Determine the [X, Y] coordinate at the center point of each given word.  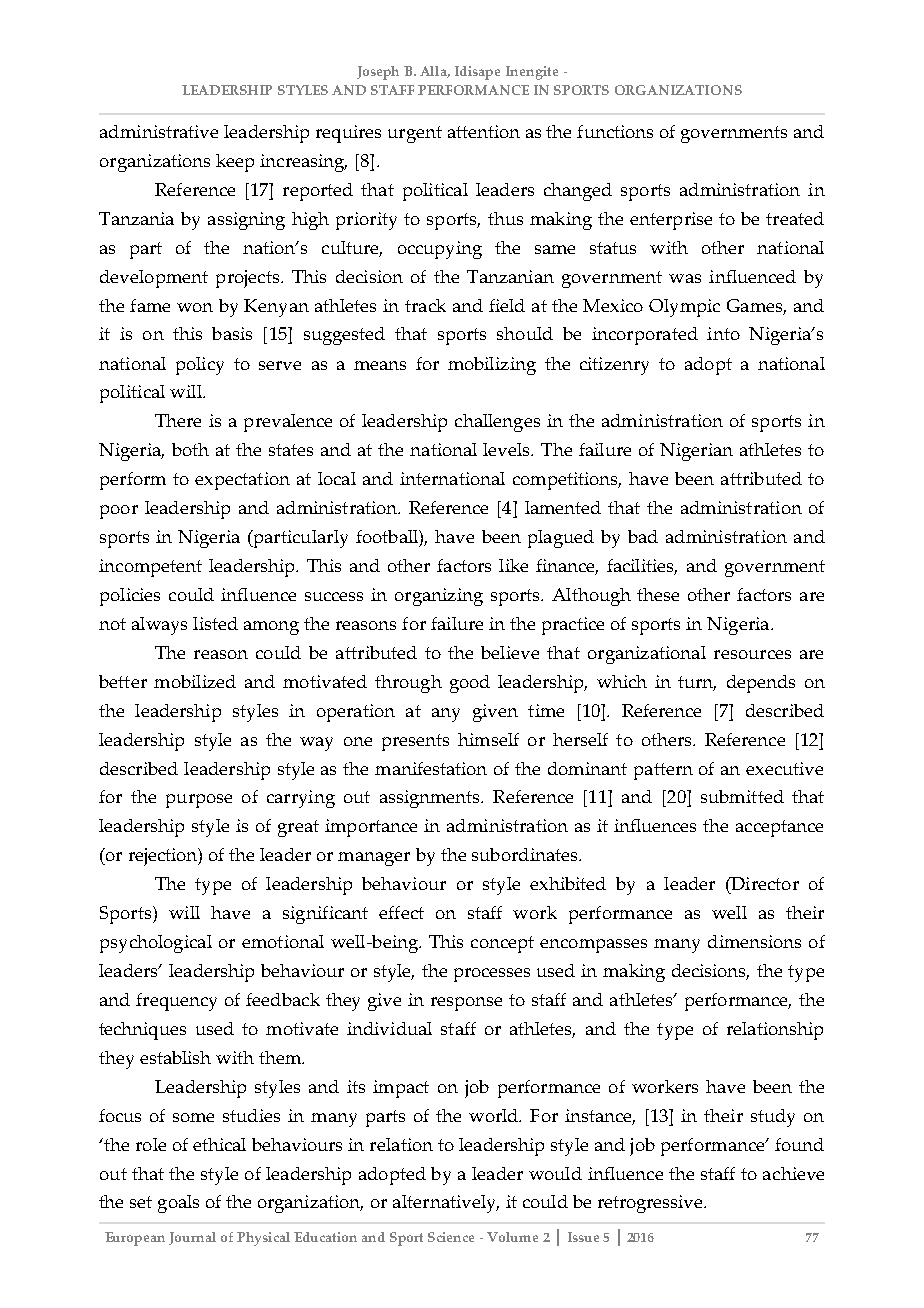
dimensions [754, 941]
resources [752, 654]
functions [615, 131]
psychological [156, 944]
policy [200, 366]
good [470, 684]
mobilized [195, 681]
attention [484, 131]
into [723, 333]
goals [178, 1204]
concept [502, 944]
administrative [159, 131]
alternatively [446, 1204]
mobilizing [492, 366]
